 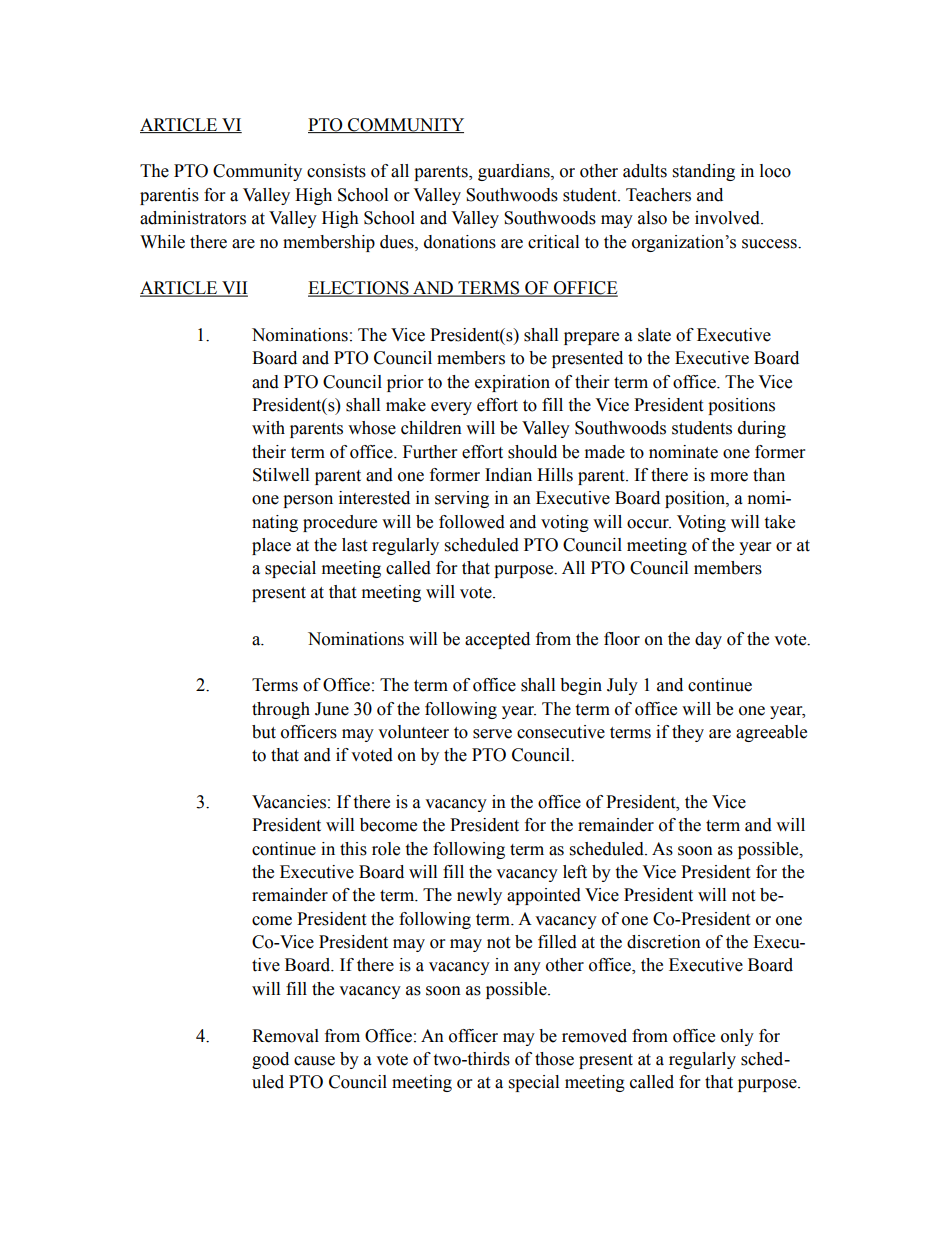 What do you see at coordinates (386, 849) in the screenshot?
I see `role` at bounding box center [386, 849].
